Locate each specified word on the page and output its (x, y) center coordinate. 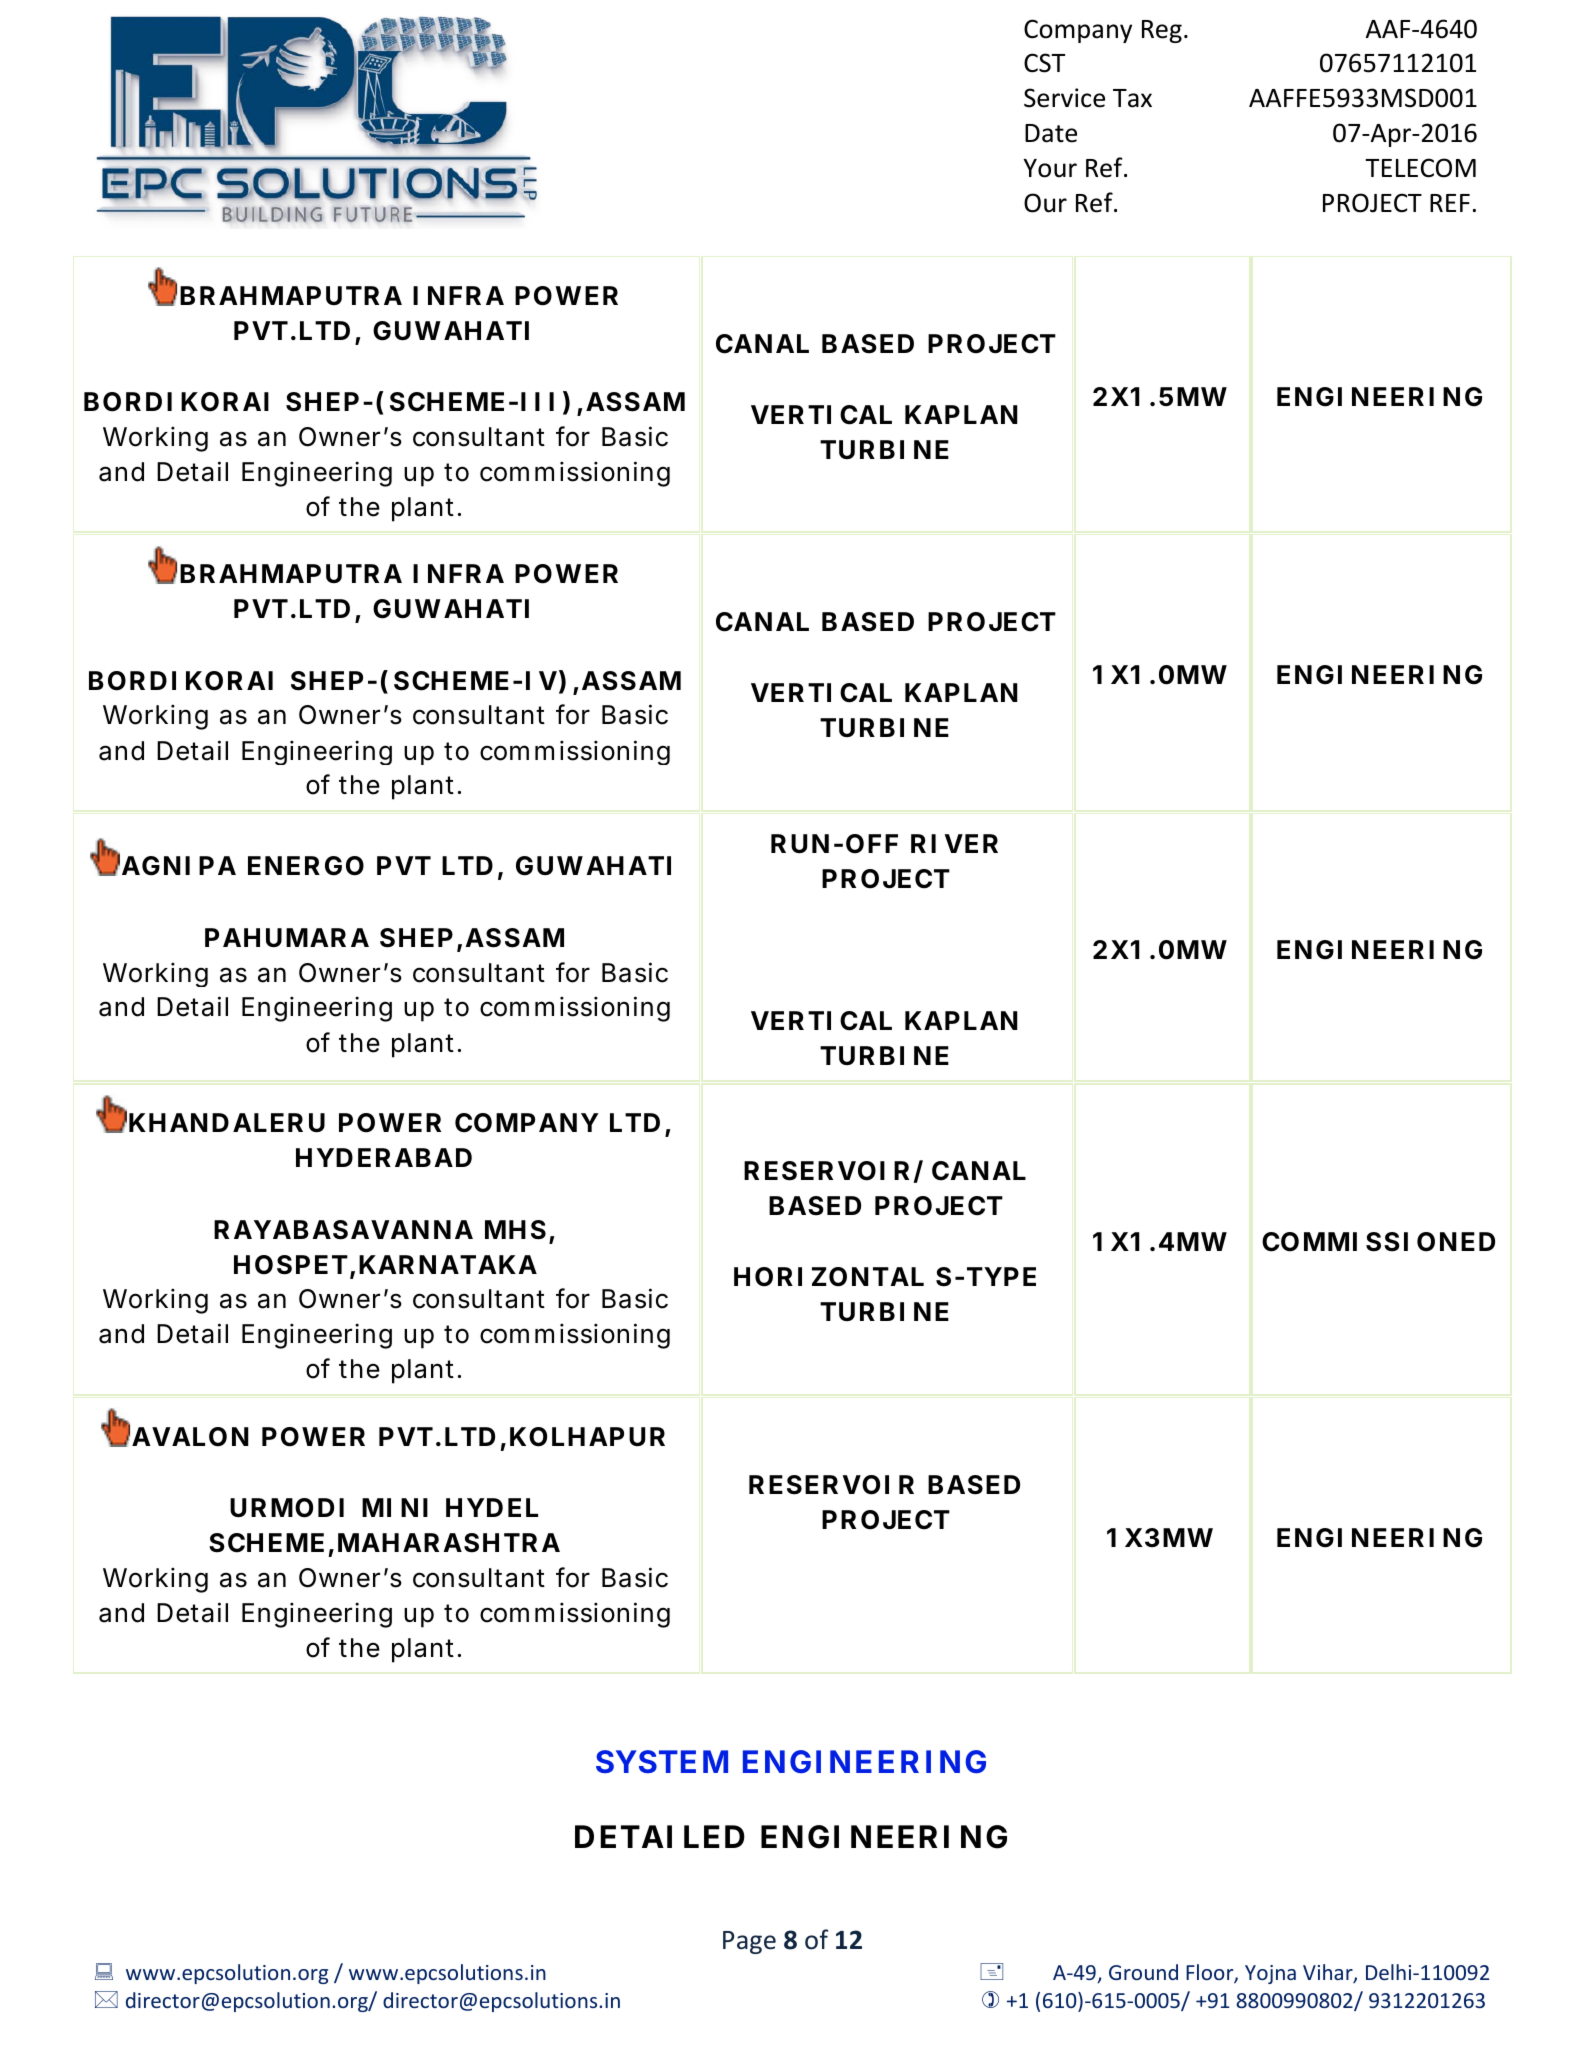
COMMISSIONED (1378, 1242)
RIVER (954, 843)
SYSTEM (662, 1762)
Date (1051, 133)
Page (749, 1942)
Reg (1162, 31)
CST (1044, 63)
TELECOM (1420, 168)
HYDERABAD (384, 1157)
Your (1050, 168)
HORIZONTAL (829, 1277)
